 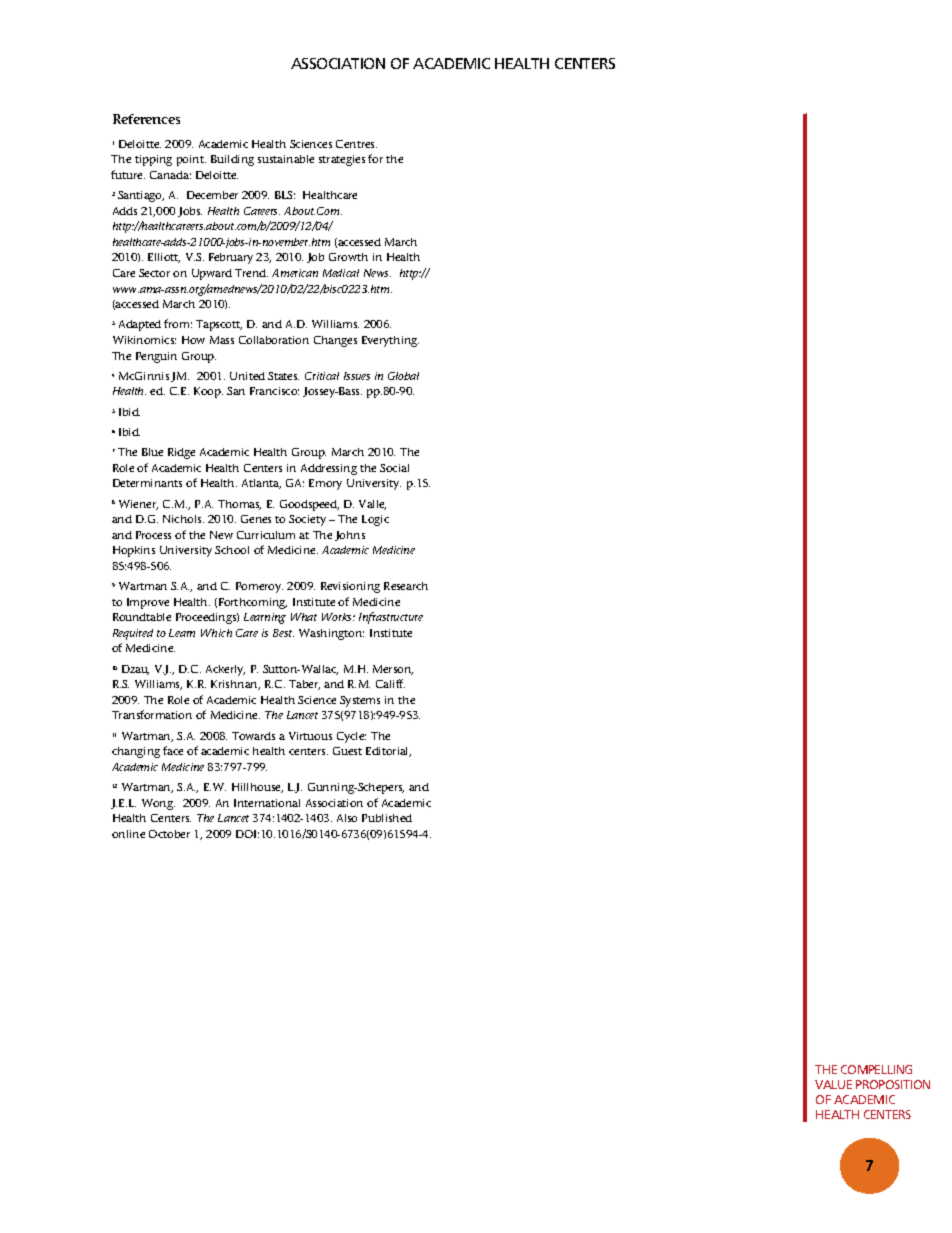 I want to click on Global, so click(x=403, y=376).
